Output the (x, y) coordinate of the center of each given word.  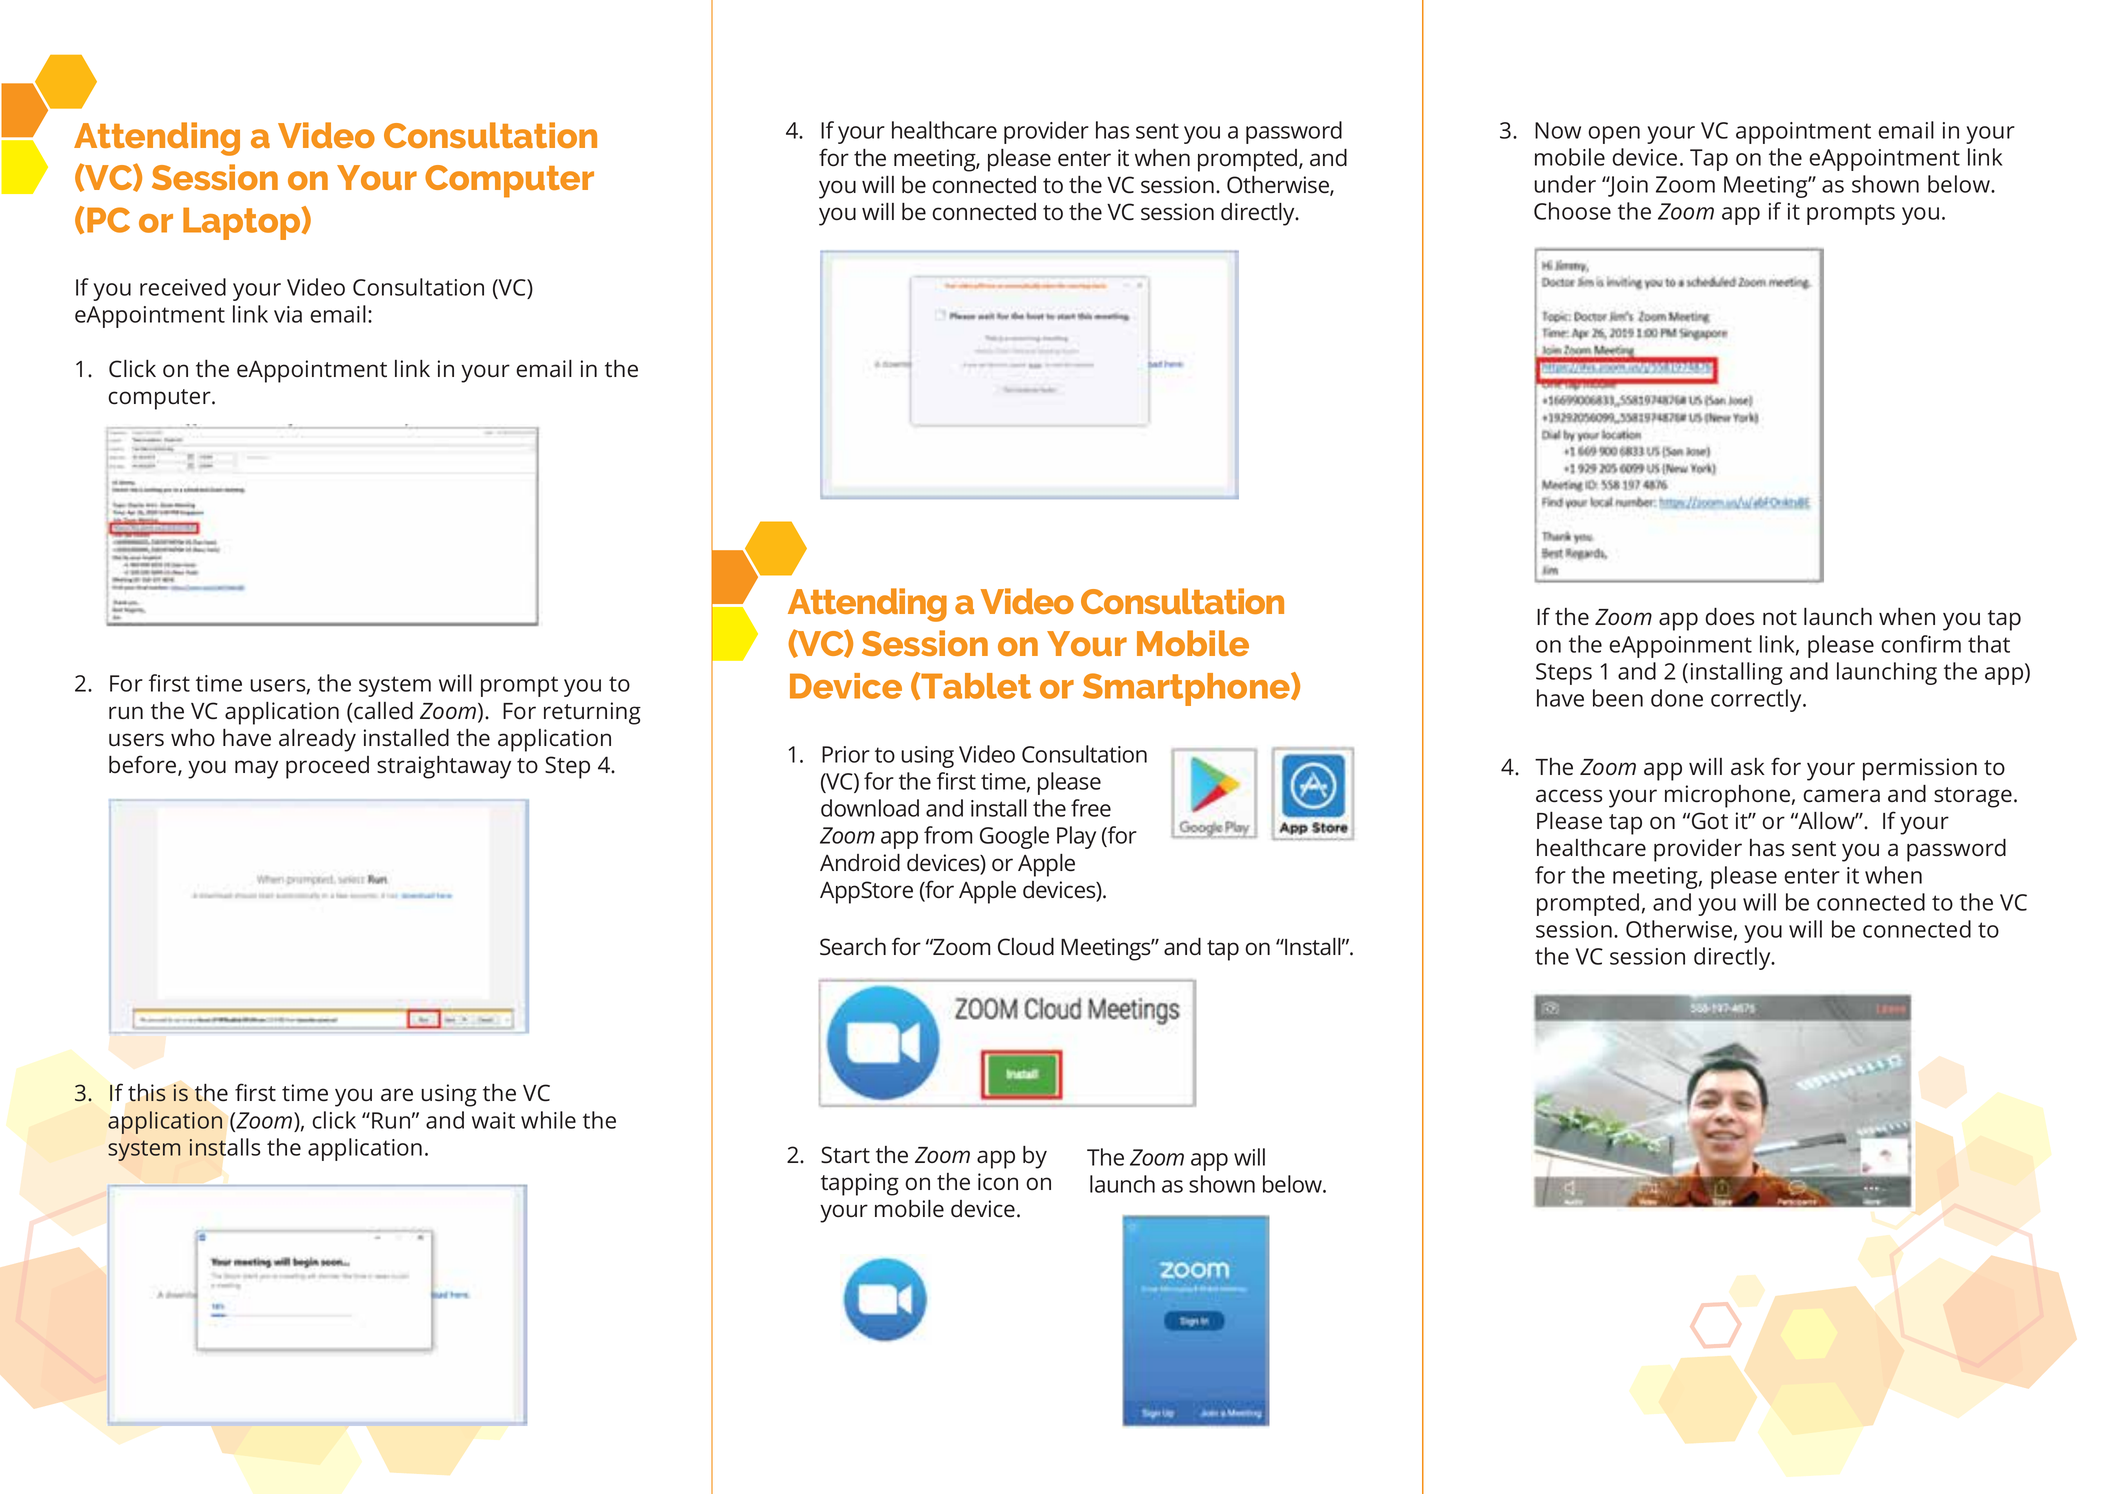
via (288, 314)
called (383, 710)
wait (493, 1120)
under (1565, 184)
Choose (1572, 211)
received (183, 287)
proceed (327, 767)
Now (1558, 130)
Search (853, 946)
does (1730, 616)
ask (1748, 767)
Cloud (1026, 946)
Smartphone (1187, 689)
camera (1841, 796)
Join (1627, 186)
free (1091, 808)
